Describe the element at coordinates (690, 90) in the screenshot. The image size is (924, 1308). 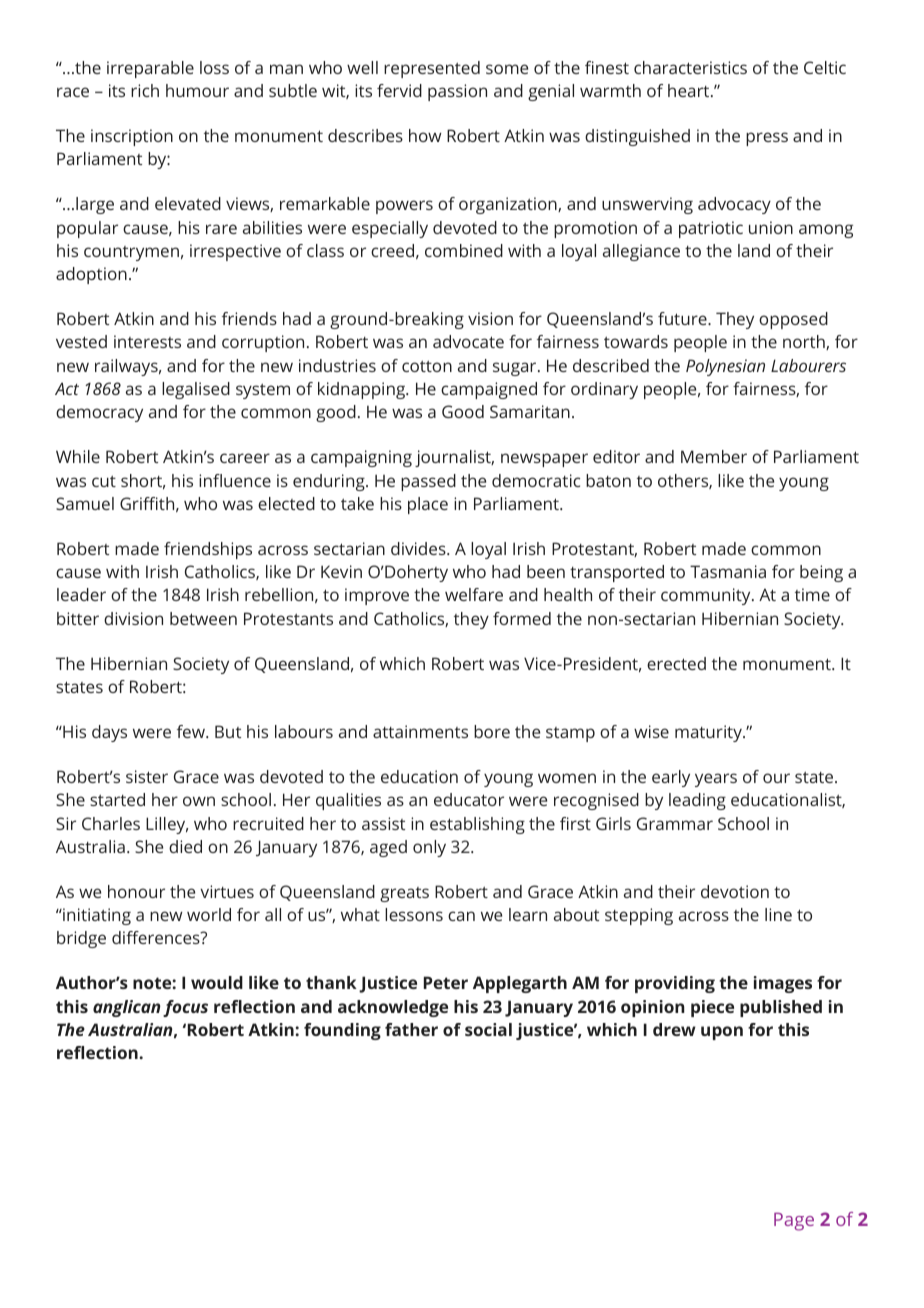
I see `heart` at that location.
